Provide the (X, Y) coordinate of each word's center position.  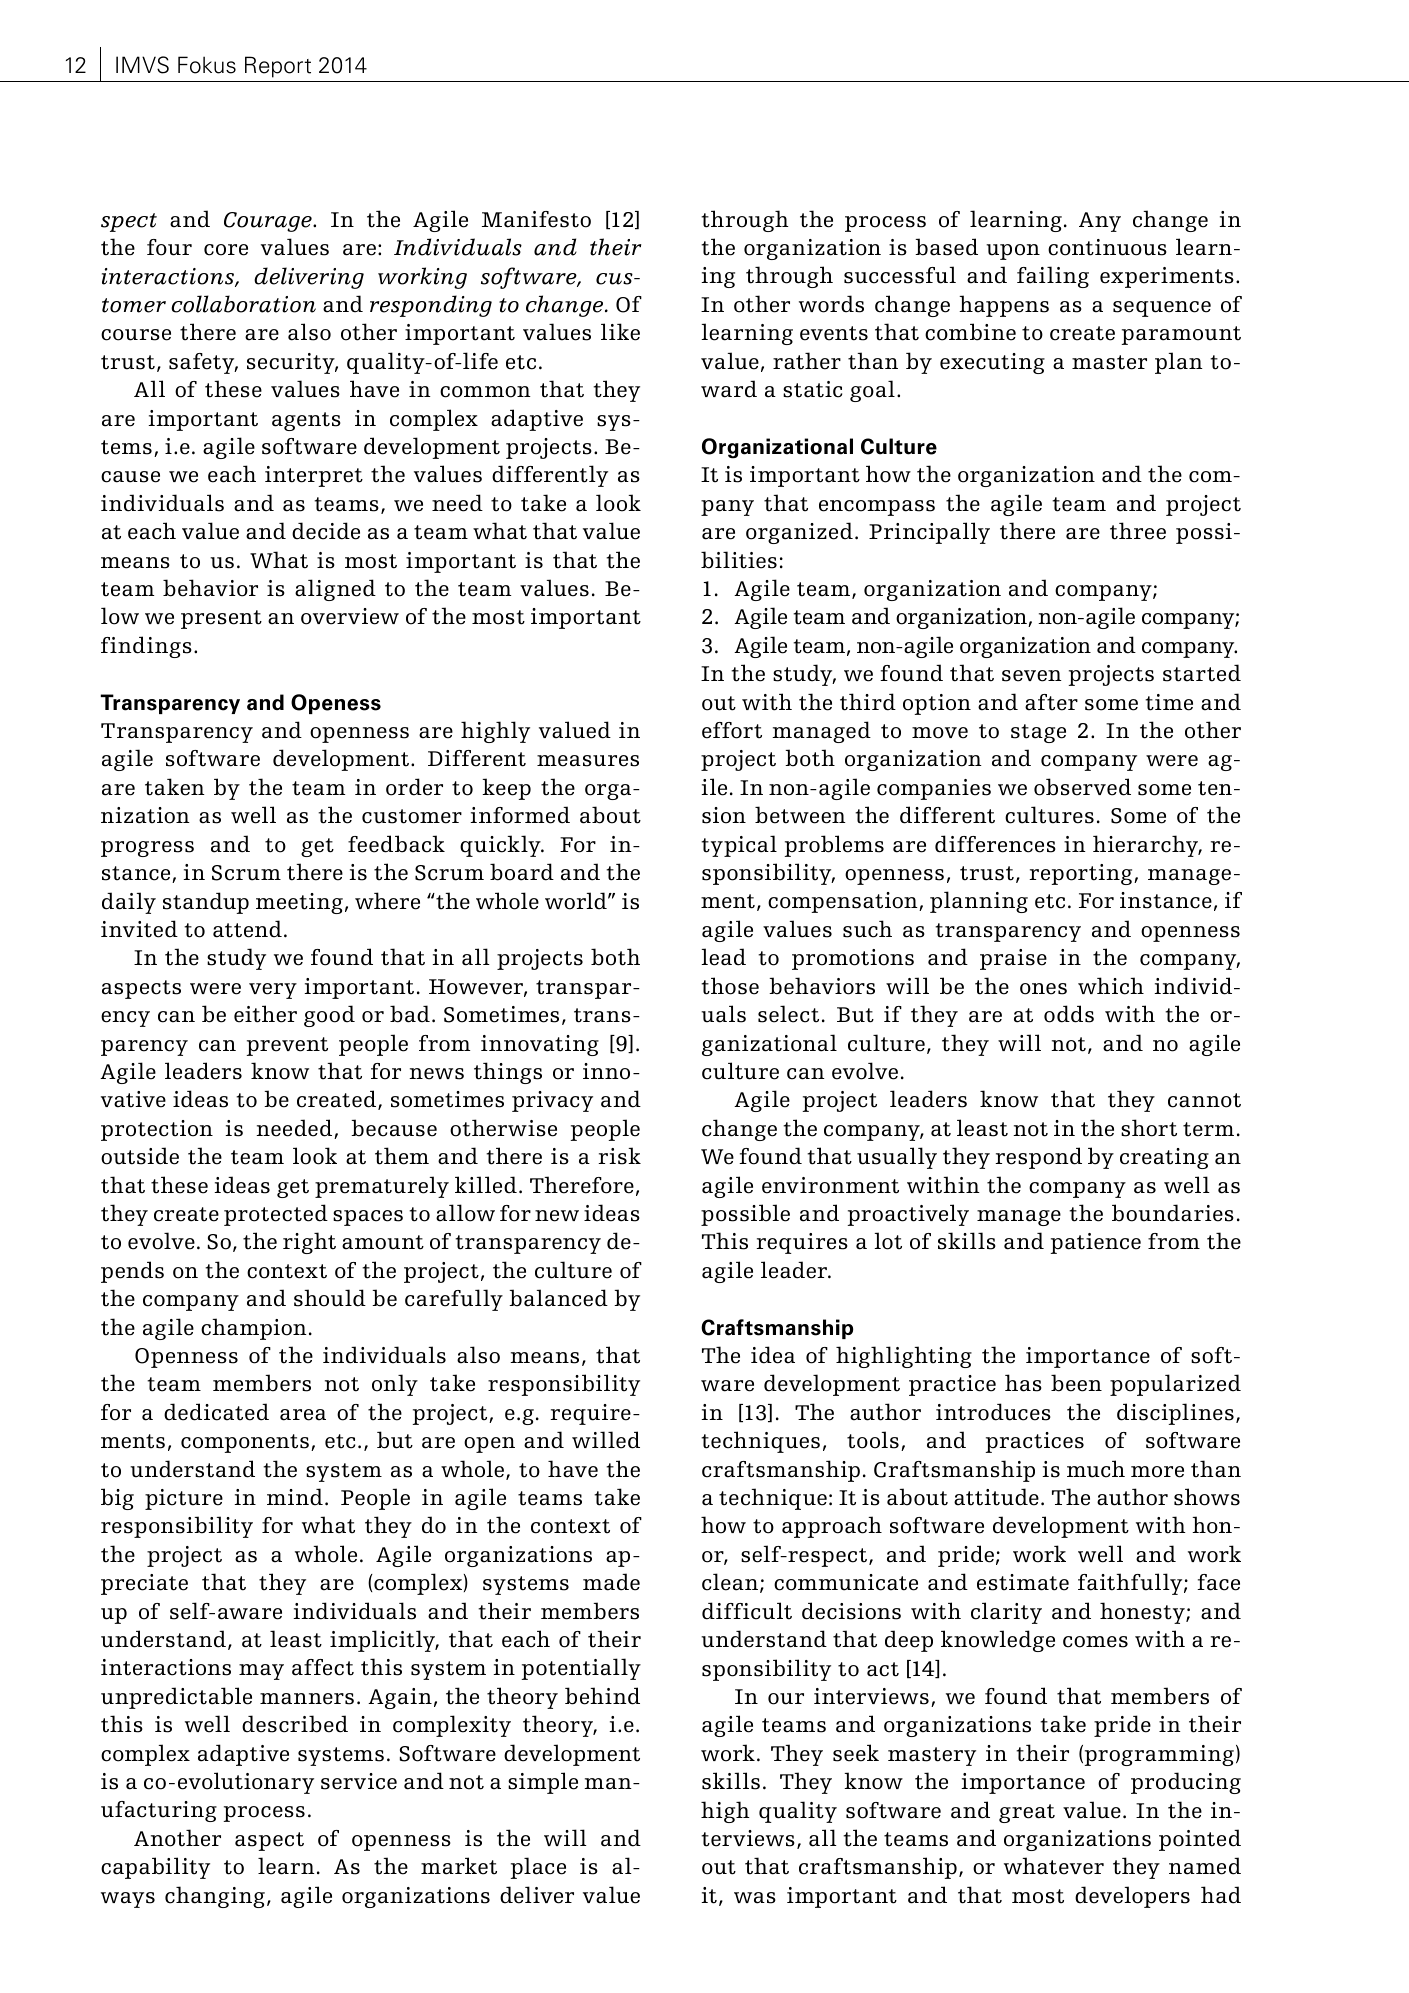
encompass (877, 508)
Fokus (207, 65)
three (1138, 531)
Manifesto (536, 219)
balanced (558, 1298)
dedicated (216, 1412)
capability (155, 1868)
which (1111, 986)
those (730, 986)
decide (326, 531)
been (1076, 1383)
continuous (1107, 247)
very (273, 991)
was (755, 1898)
